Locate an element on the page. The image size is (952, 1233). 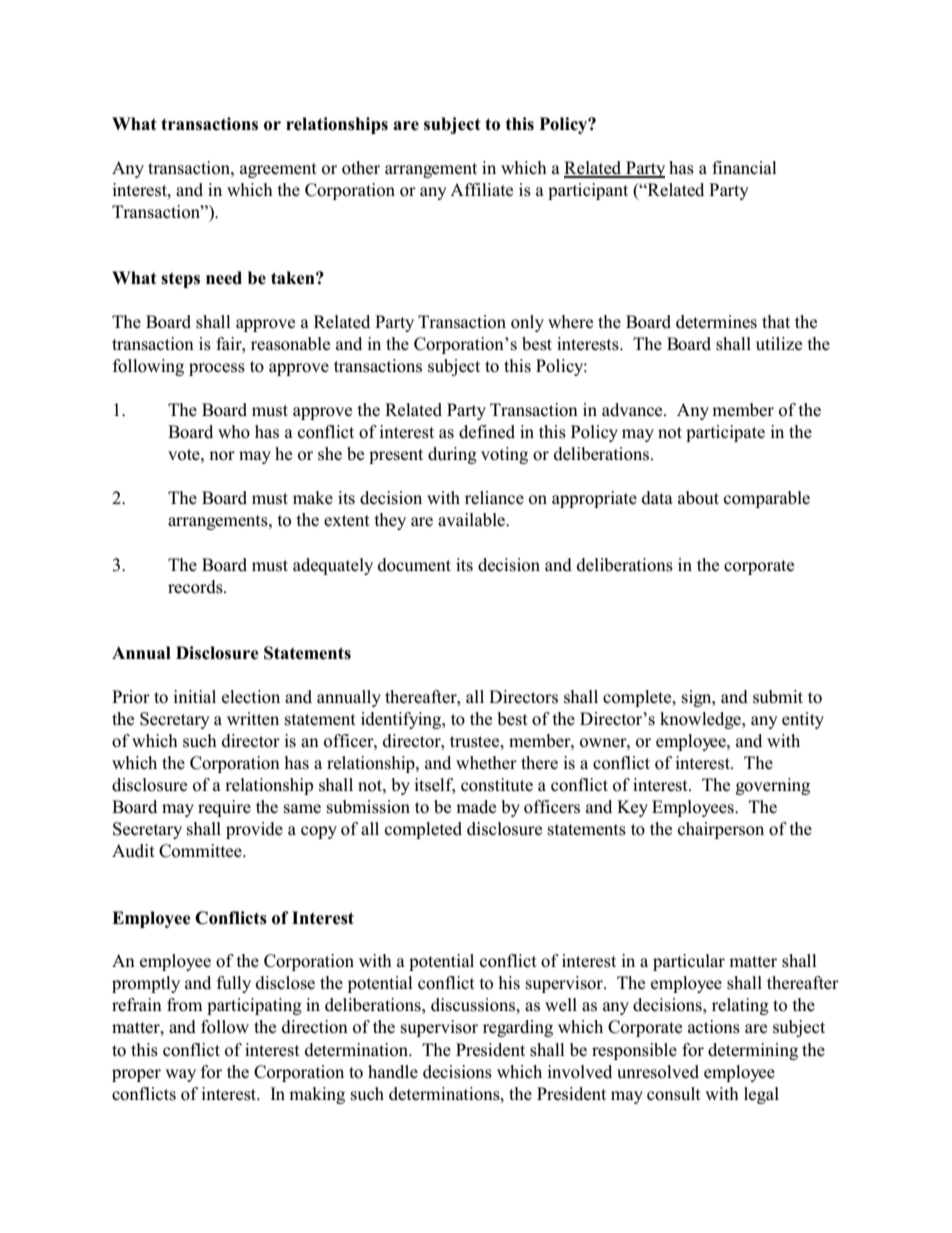
way is located at coordinates (180, 1075).
